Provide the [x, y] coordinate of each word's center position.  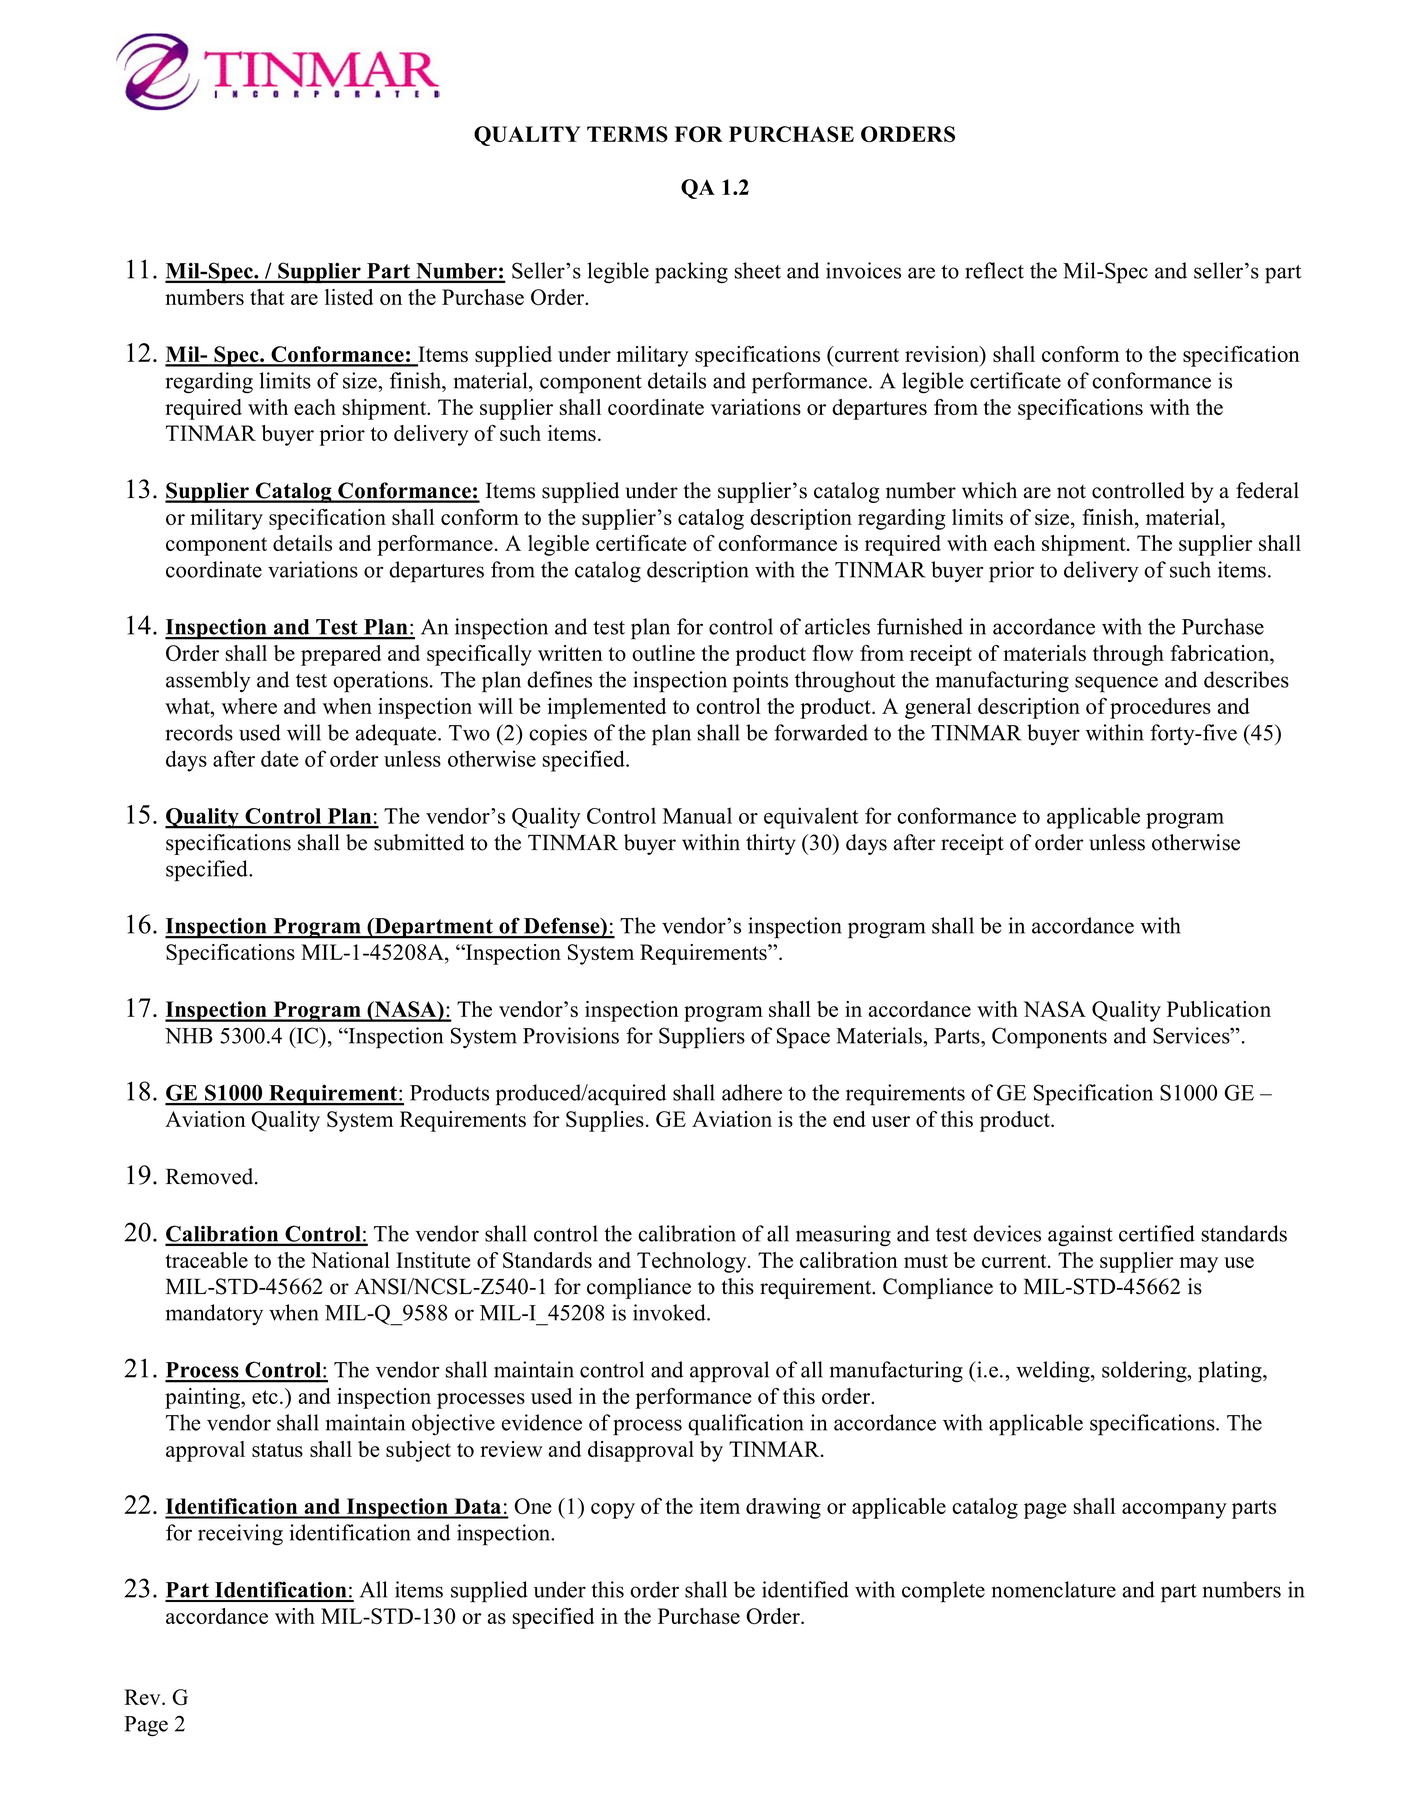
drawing [783, 1508]
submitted [419, 842]
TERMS [627, 134]
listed [349, 297]
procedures [1160, 708]
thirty [771, 844]
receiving [240, 1534]
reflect [994, 270]
